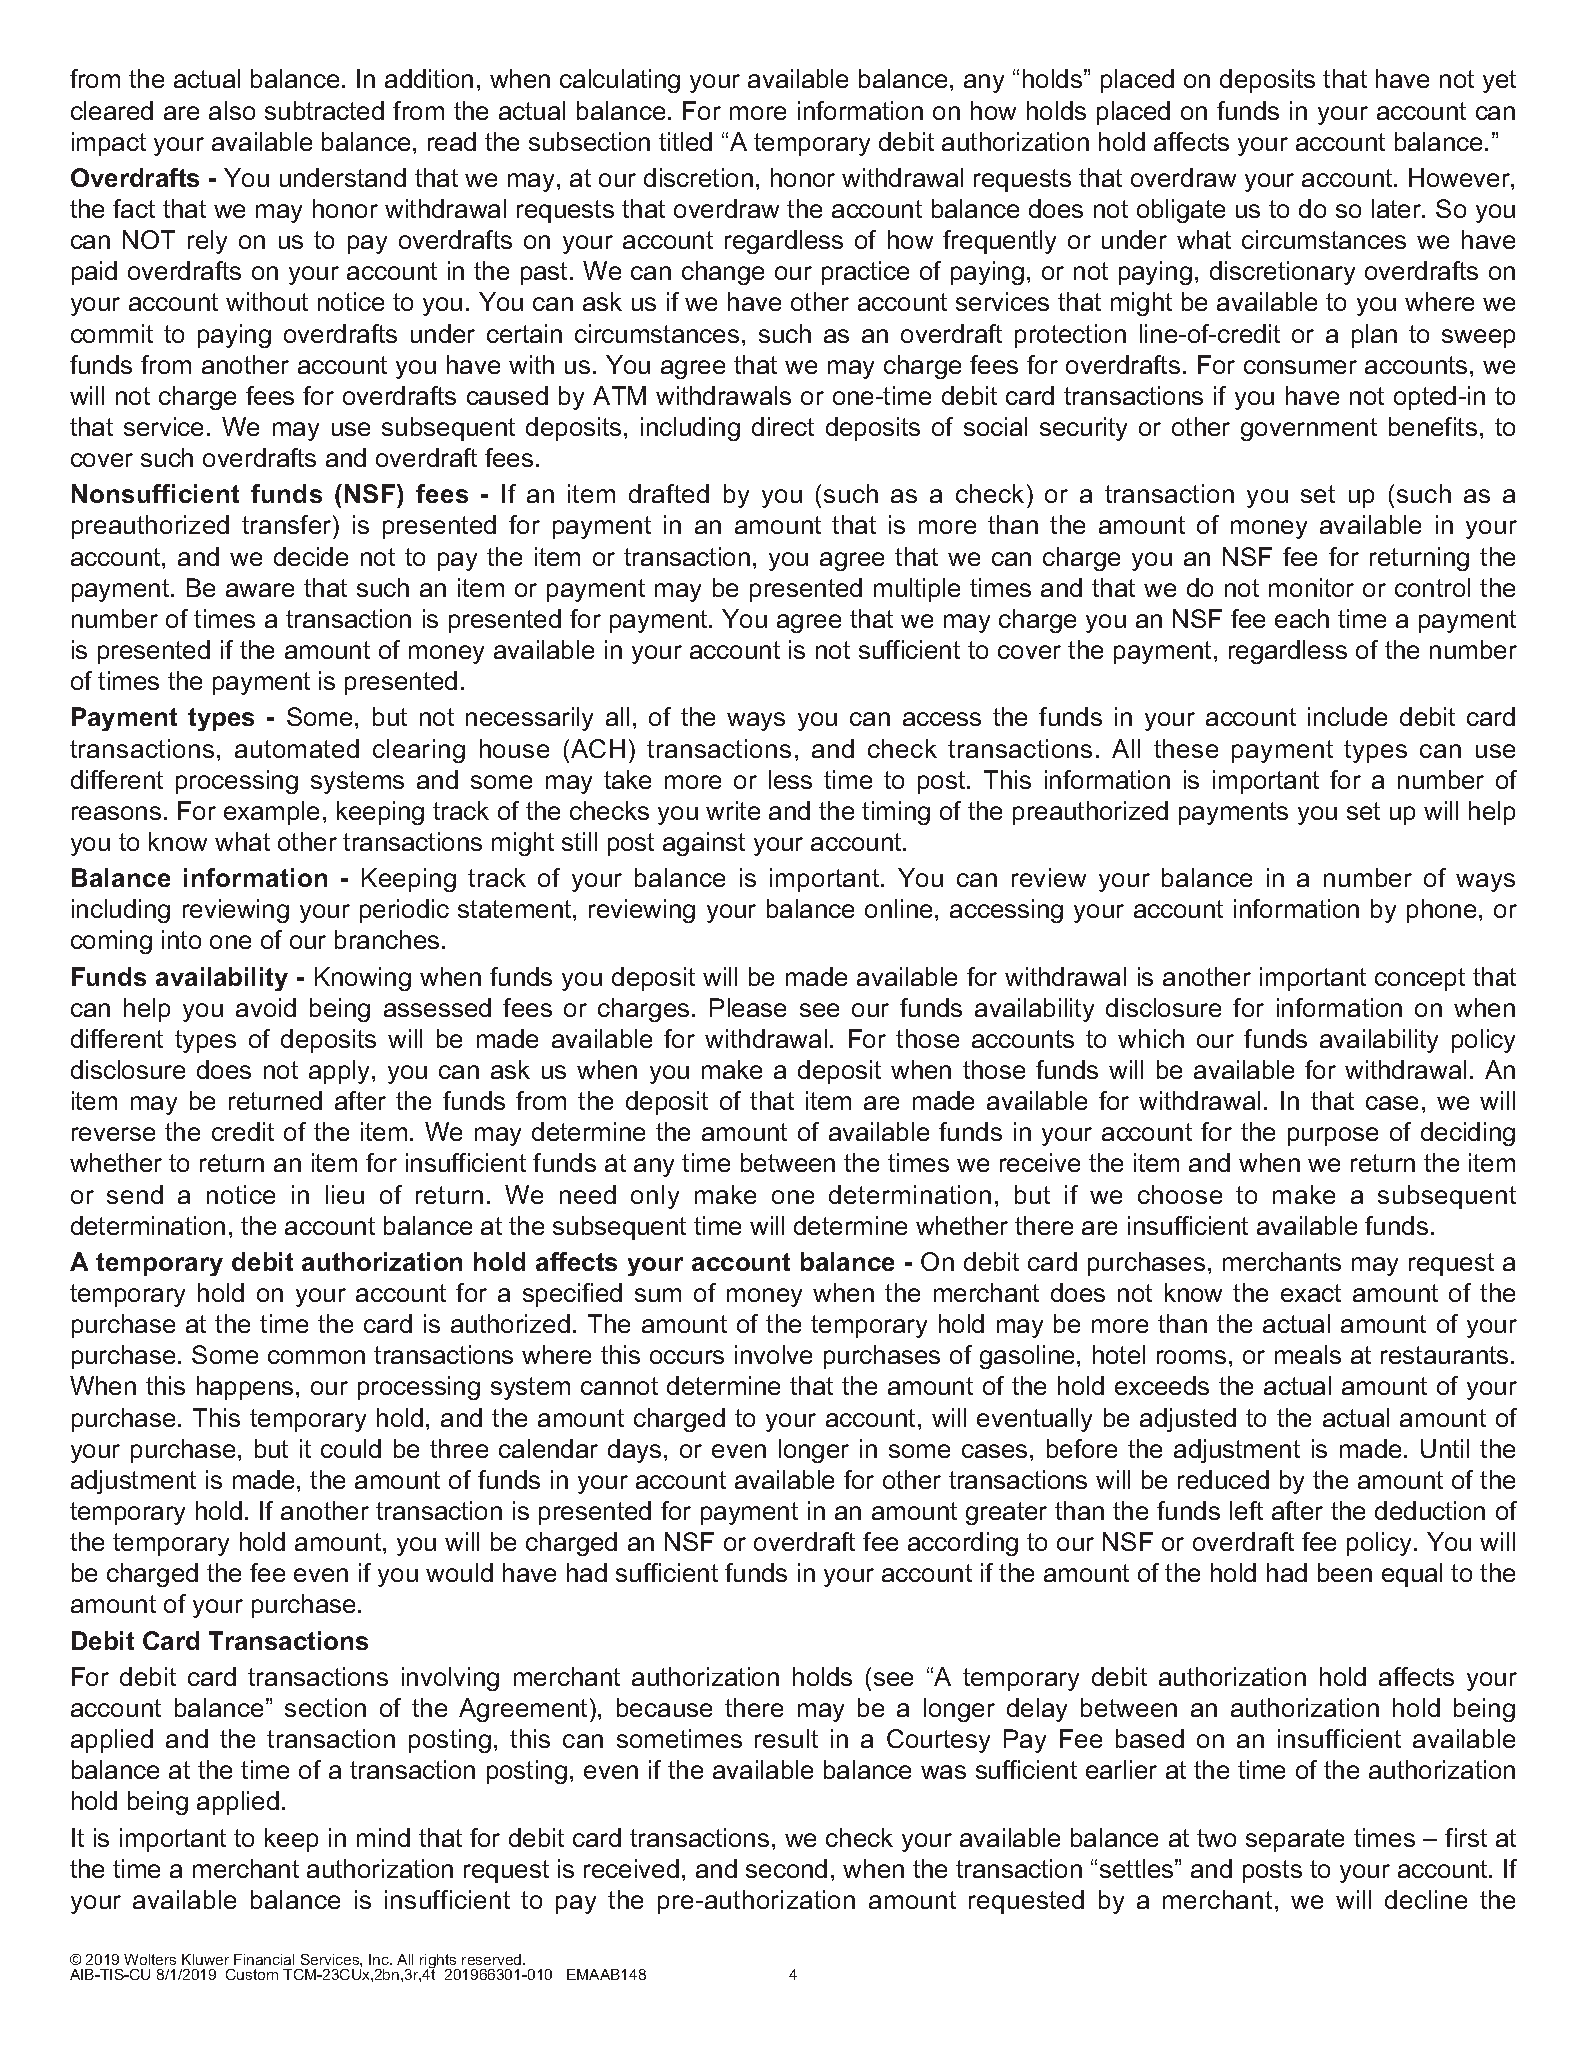 The height and width of the image is (2054, 1587). I want to click on concept, so click(1420, 979).
